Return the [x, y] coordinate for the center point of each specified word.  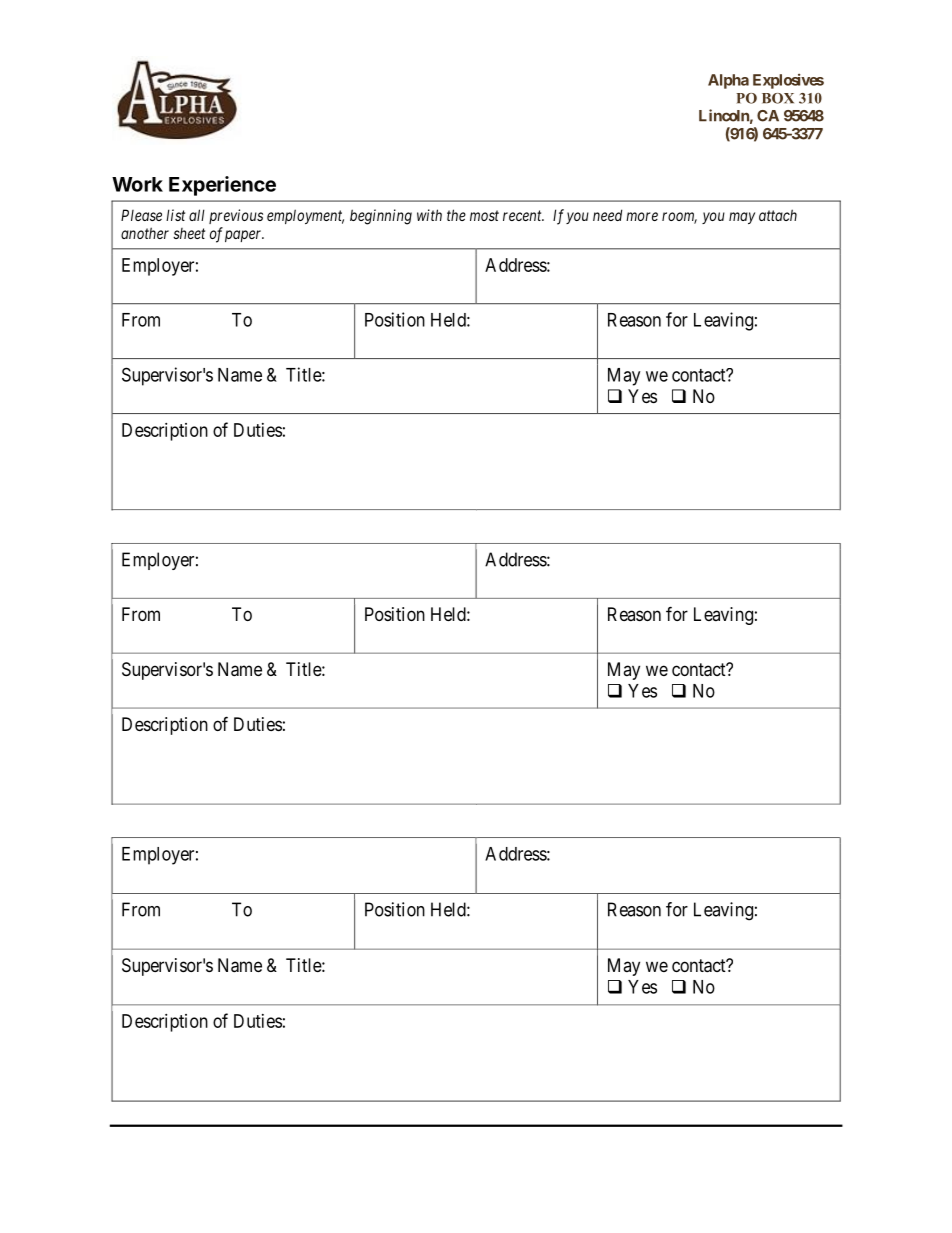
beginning [381, 217]
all [197, 215]
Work [137, 184]
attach [778, 215]
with [429, 215]
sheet [189, 233]
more [642, 216]
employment [305, 216]
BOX [778, 98]
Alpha [728, 81]
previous [236, 216]
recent [523, 215]
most [484, 215]
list [175, 215]
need [607, 215]
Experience [222, 186]
